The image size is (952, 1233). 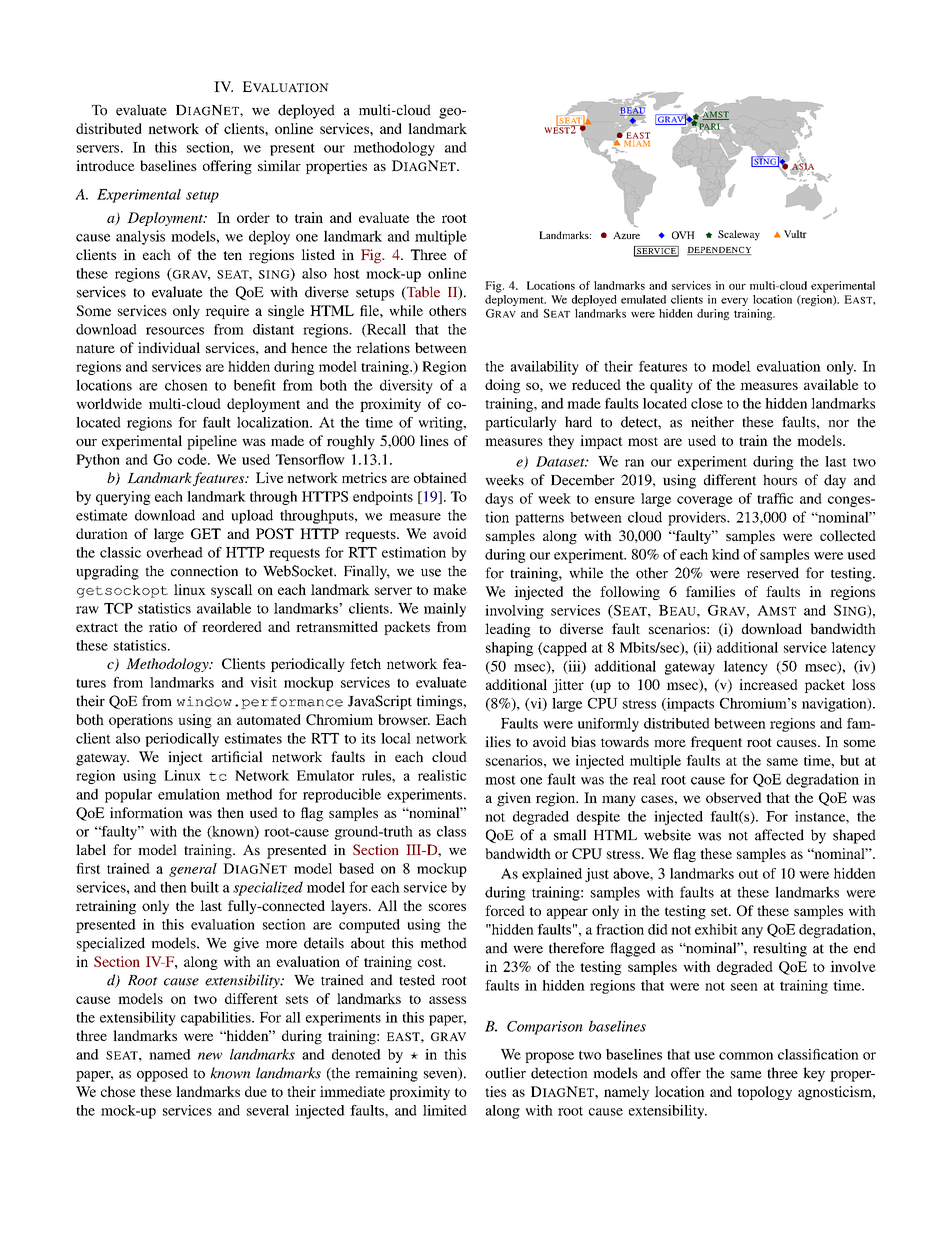 What do you see at coordinates (779, 835) in the image?
I see `affected` at bounding box center [779, 835].
